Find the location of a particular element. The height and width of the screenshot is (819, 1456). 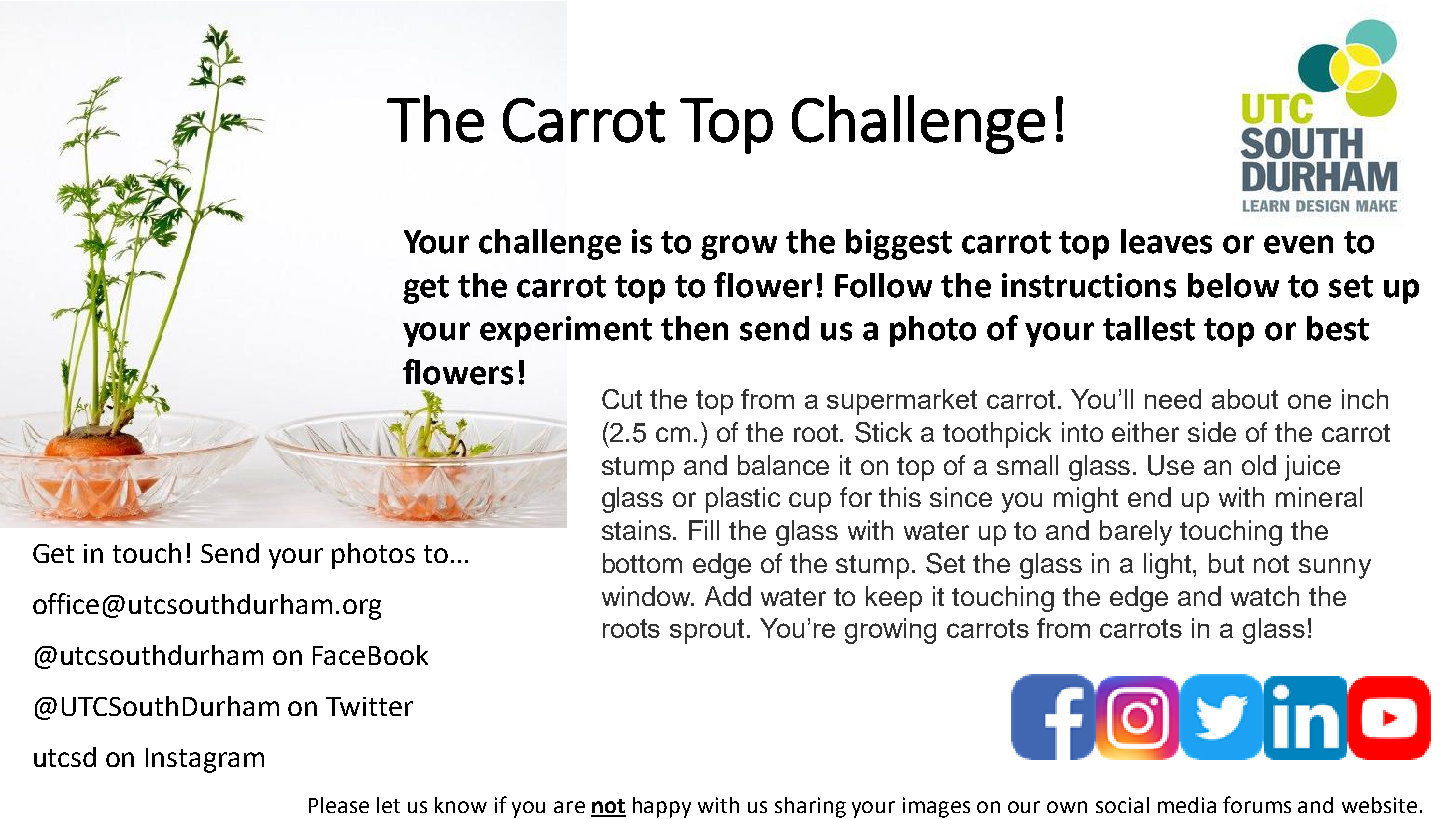

biggest is located at coordinates (899, 244).
